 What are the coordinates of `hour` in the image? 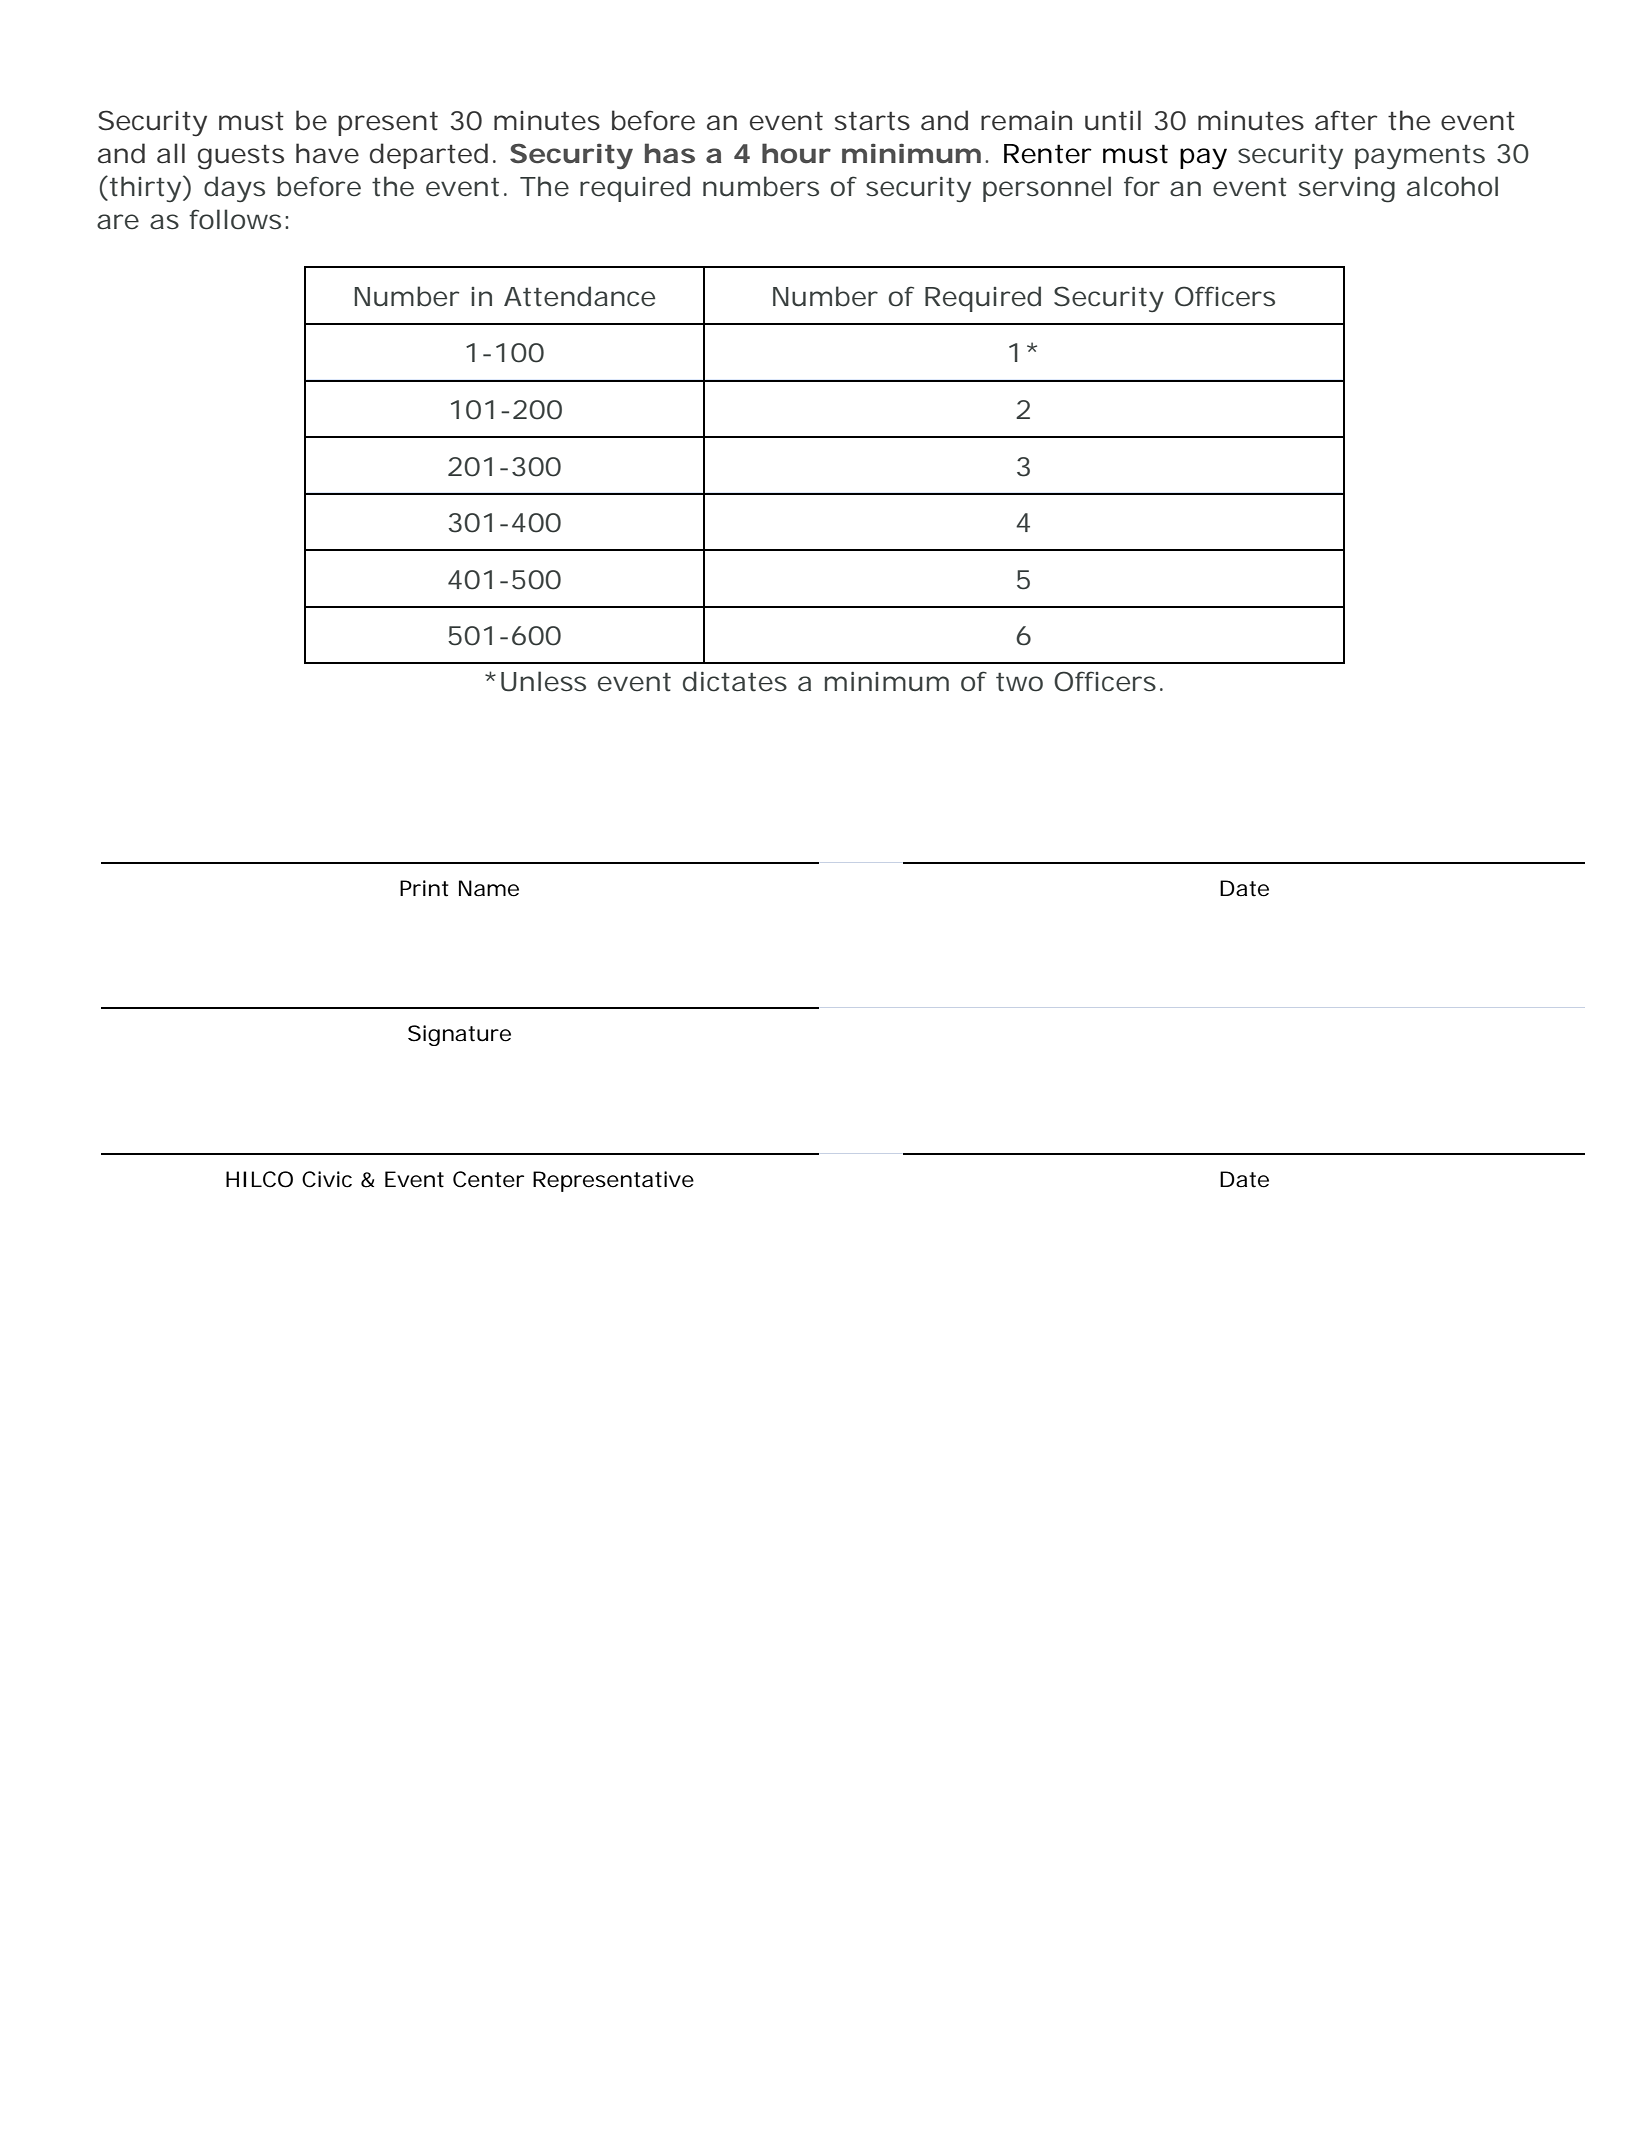 It's located at (796, 153).
